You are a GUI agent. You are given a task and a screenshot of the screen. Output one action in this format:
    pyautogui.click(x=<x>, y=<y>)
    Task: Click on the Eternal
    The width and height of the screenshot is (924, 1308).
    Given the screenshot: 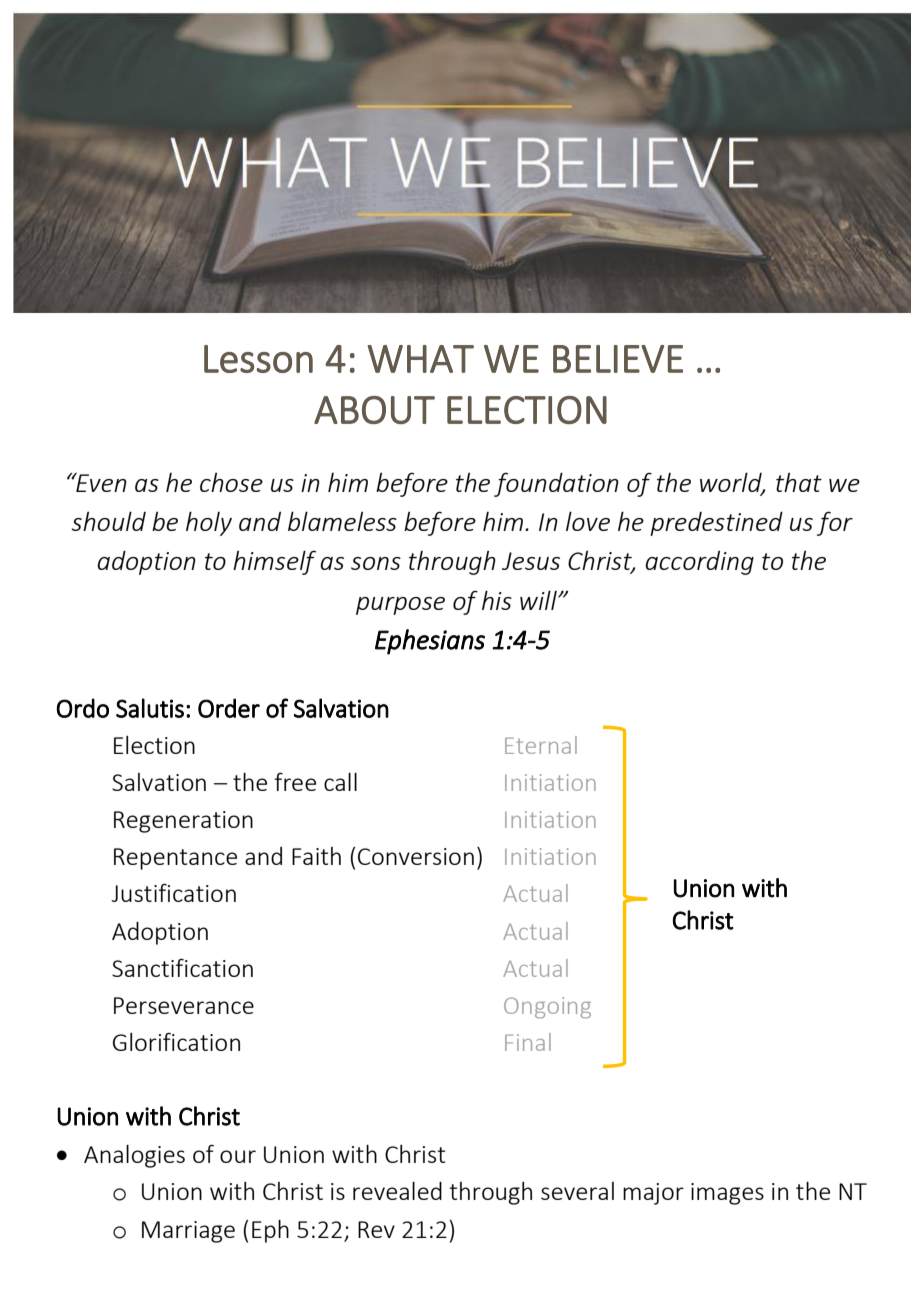 What is the action you would take?
    pyautogui.click(x=541, y=745)
